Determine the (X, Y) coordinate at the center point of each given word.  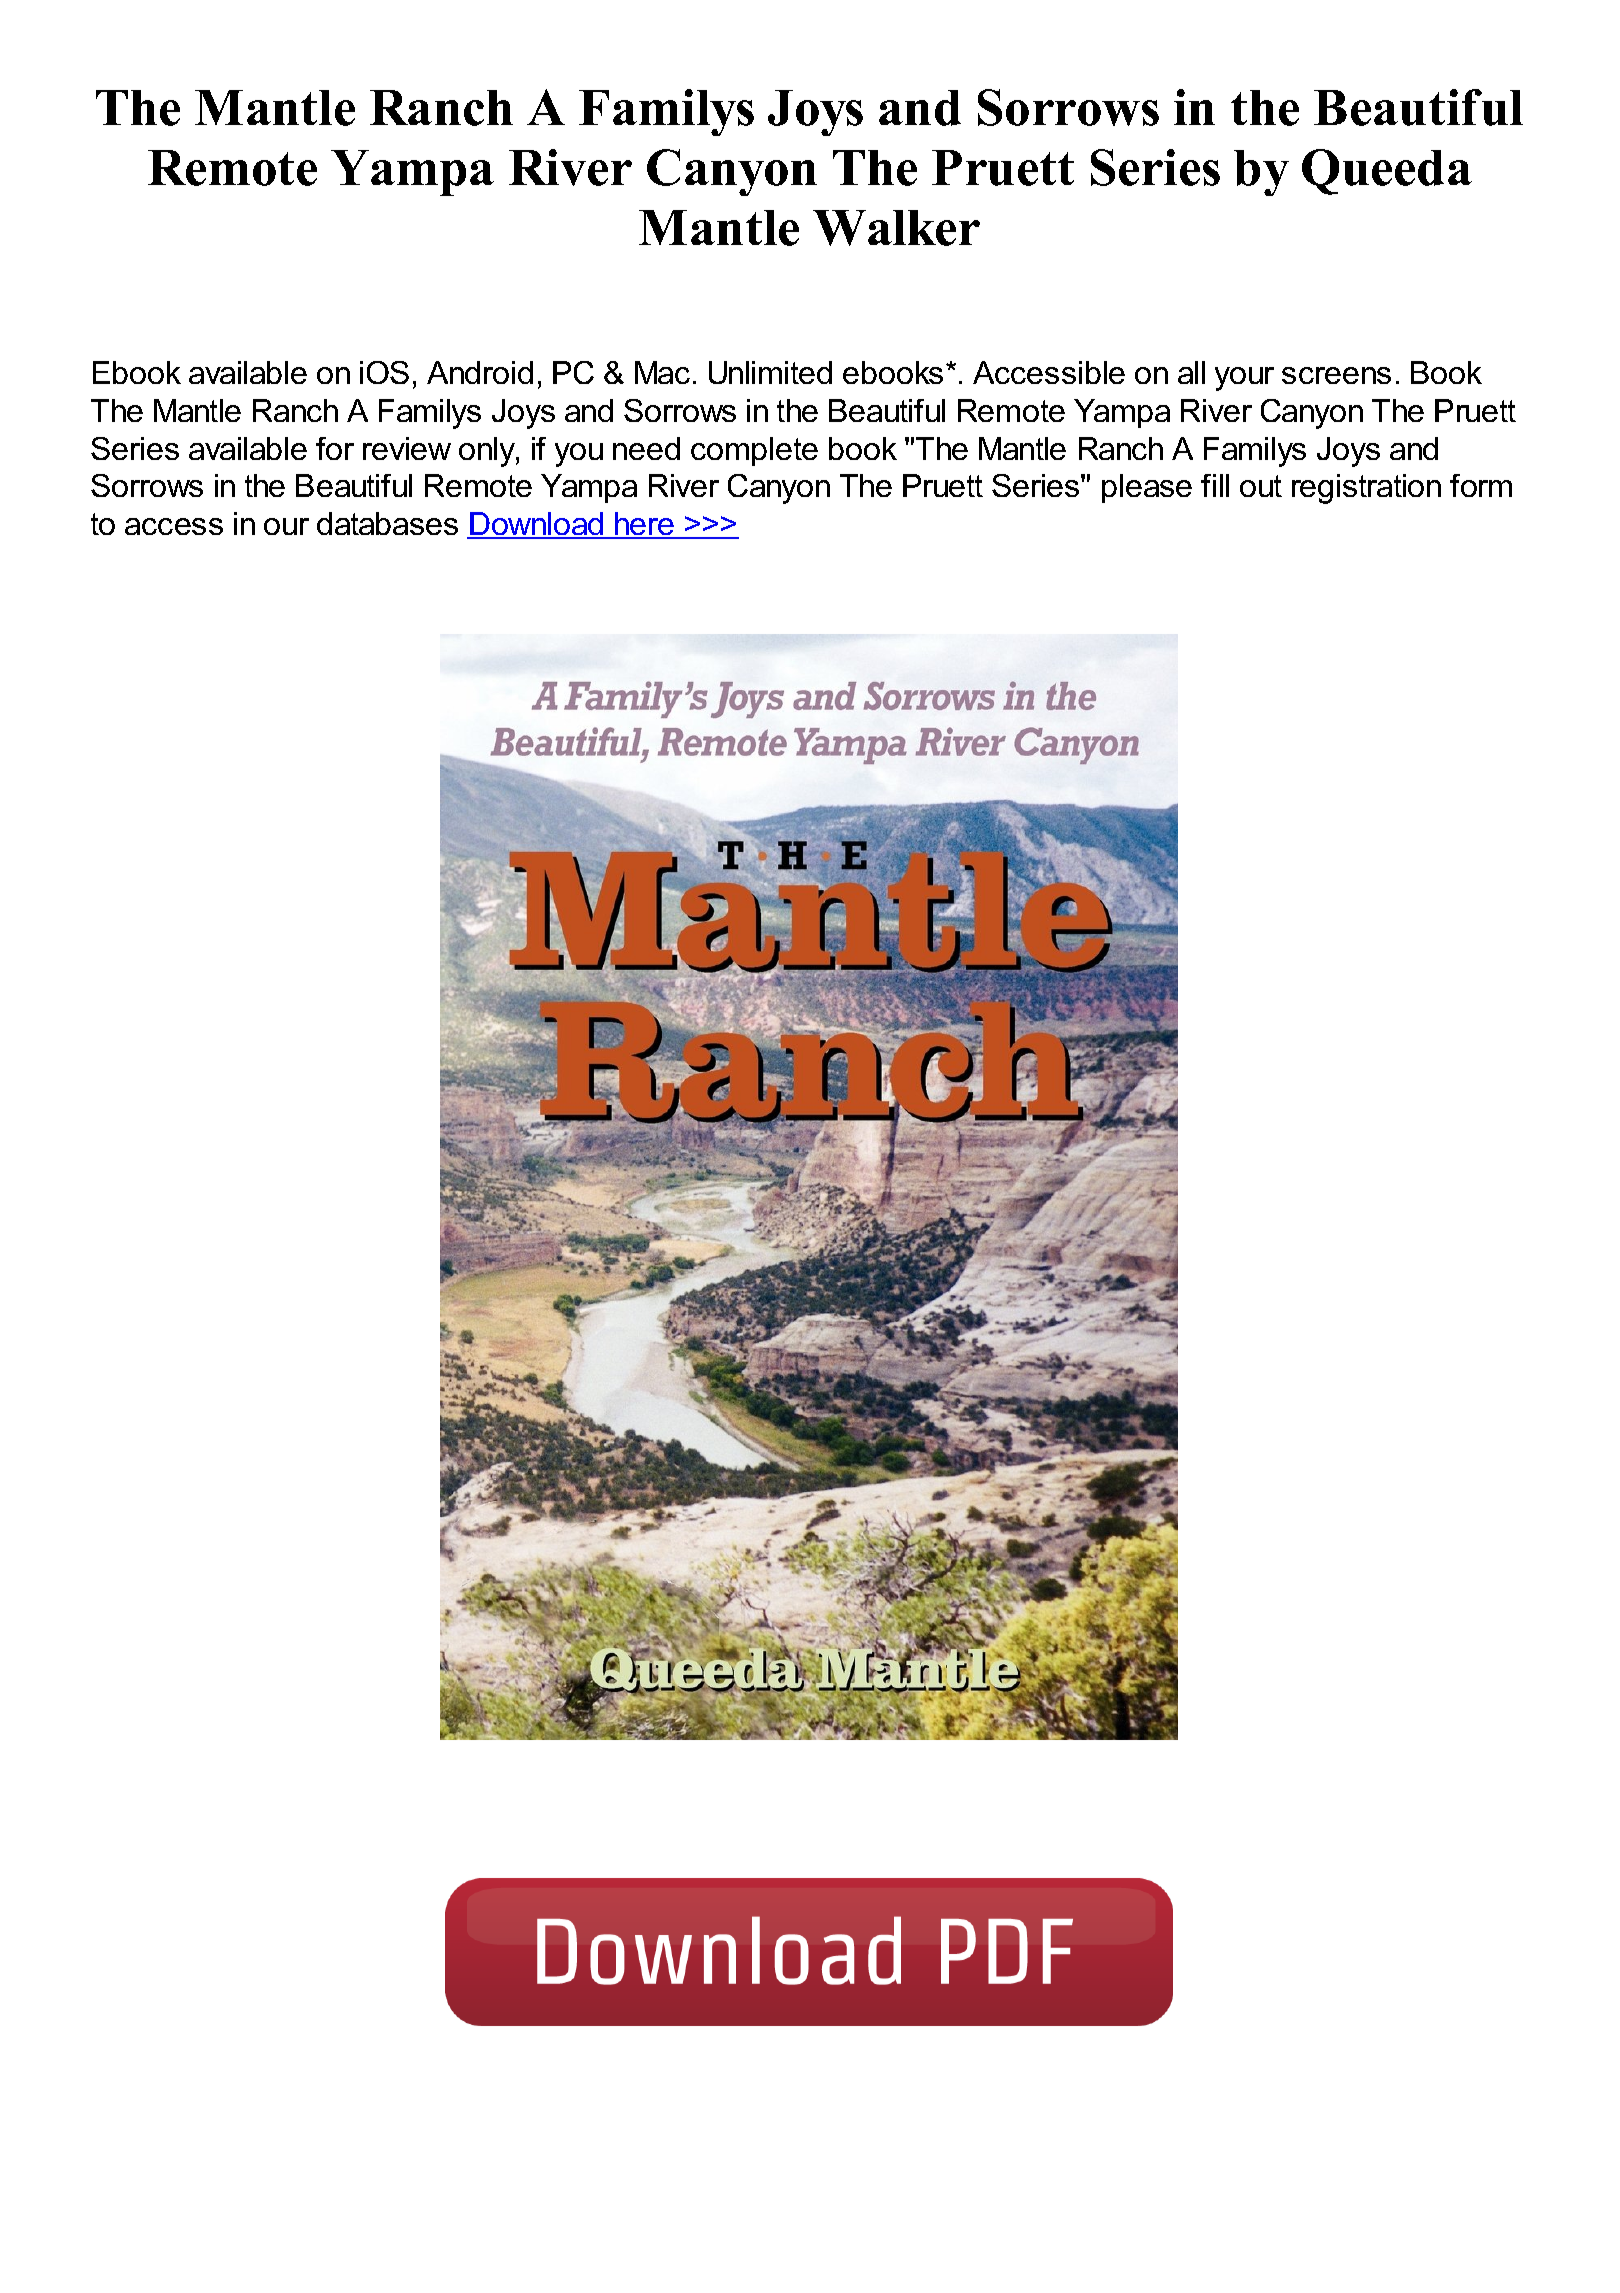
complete (754, 451)
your (1244, 379)
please (1147, 488)
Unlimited (770, 372)
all (1191, 372)
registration (1366, 489)
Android (480, 372)
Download (536, 525)
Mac (662, 372)
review (407, 448)
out (1261, 486)
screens (1336, 375)
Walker (896, 228)
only (488, 452)
